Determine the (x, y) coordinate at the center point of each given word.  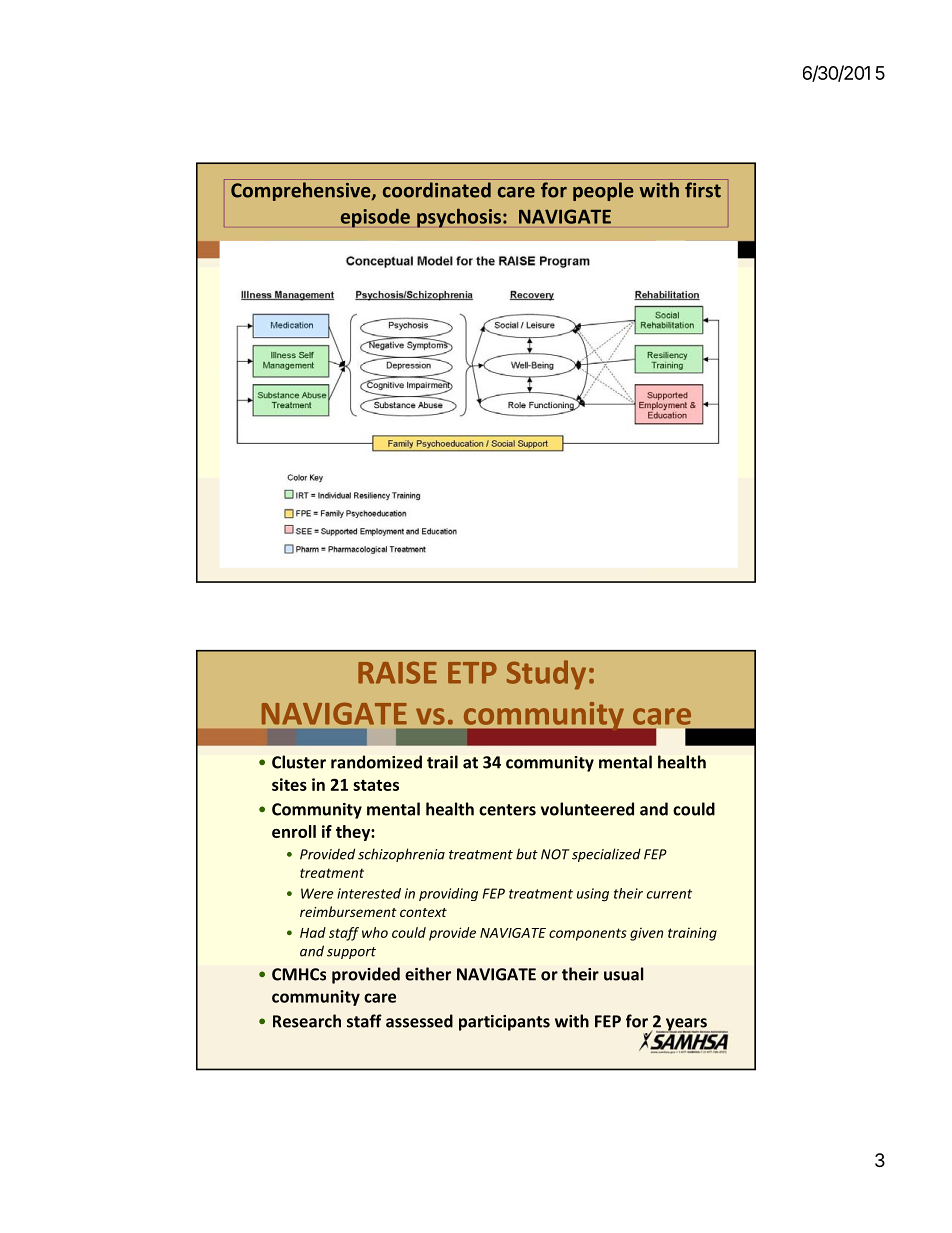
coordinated (437, 190)
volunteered (587, 809)
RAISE (397, 672)
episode (375, 218)
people (603, 191)
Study (546, 675)
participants (504, 1023)
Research (307, 1021)
